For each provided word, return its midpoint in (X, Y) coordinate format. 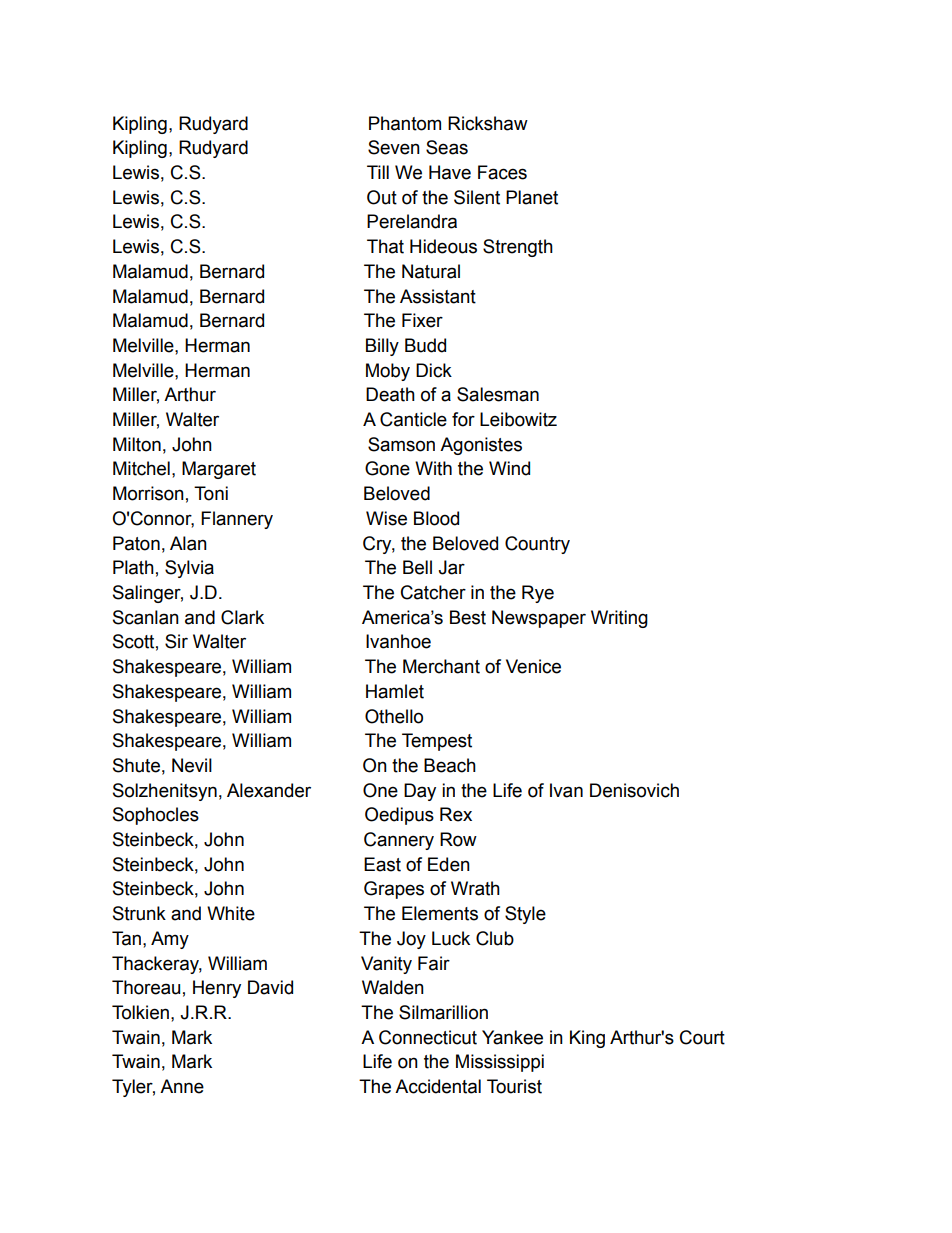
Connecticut (428, 1037)
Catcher (433, 592)
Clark (242, 617)
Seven (394, 147)
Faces (502, 172)
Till (378, 172)
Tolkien (140, 1012)
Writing (619, 619)
